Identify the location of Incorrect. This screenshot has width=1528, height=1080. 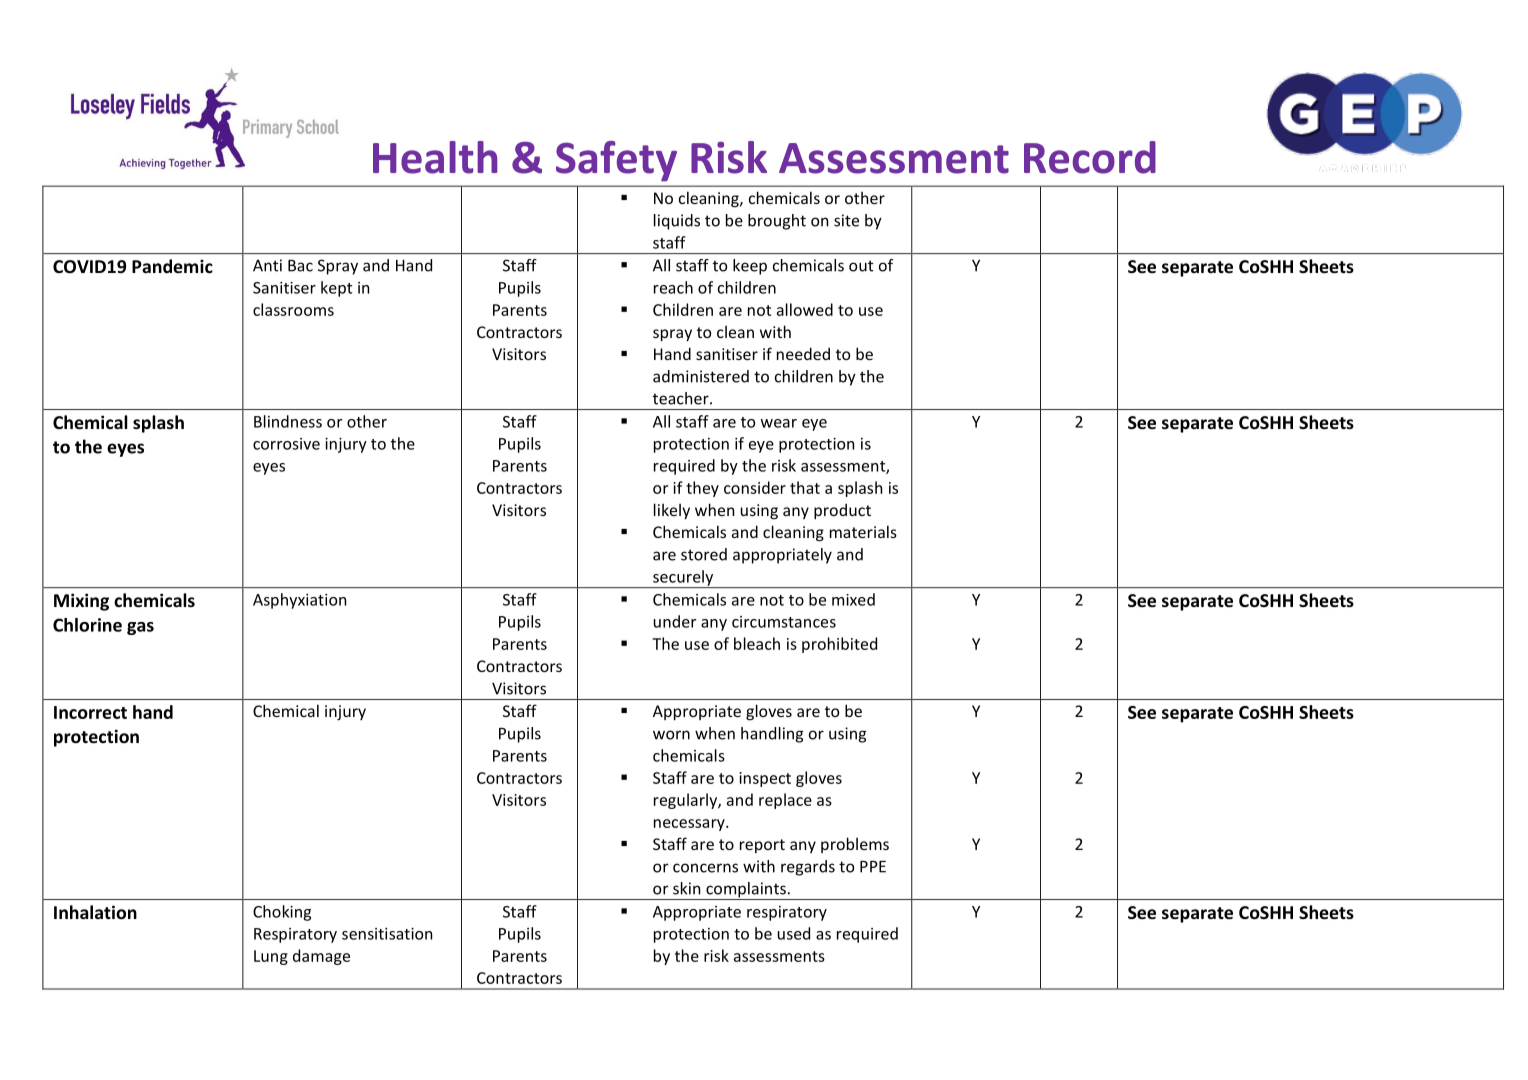
(90, 712).
